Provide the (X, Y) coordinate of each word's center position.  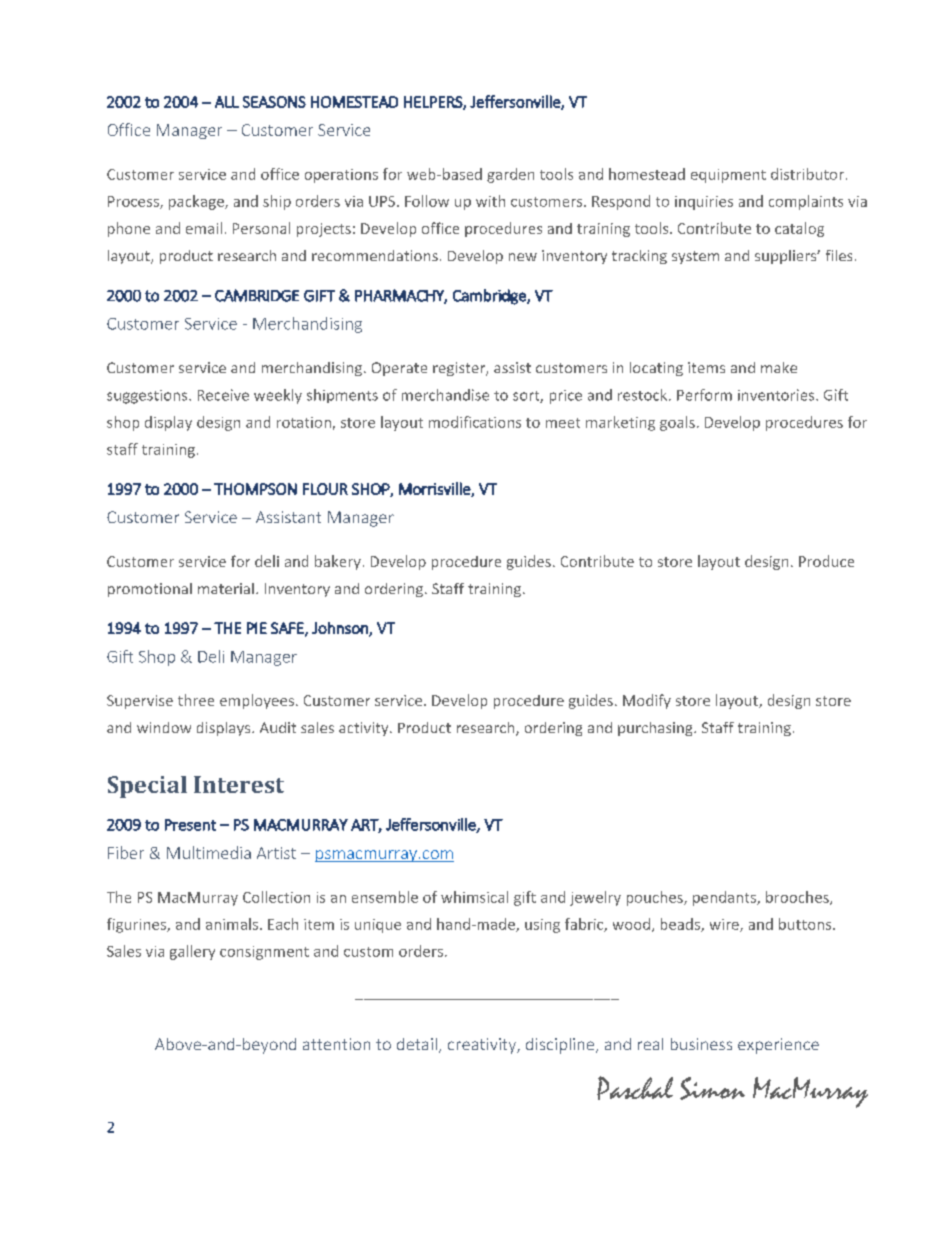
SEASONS (274, 102)
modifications (475, 422)
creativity (483, 1046)
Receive (223, 395)
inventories (777, 395)
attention (336, 1044)
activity (365, 729)
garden (510, 175)
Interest (239, 784)
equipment (728, 176)
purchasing (656, 729)
